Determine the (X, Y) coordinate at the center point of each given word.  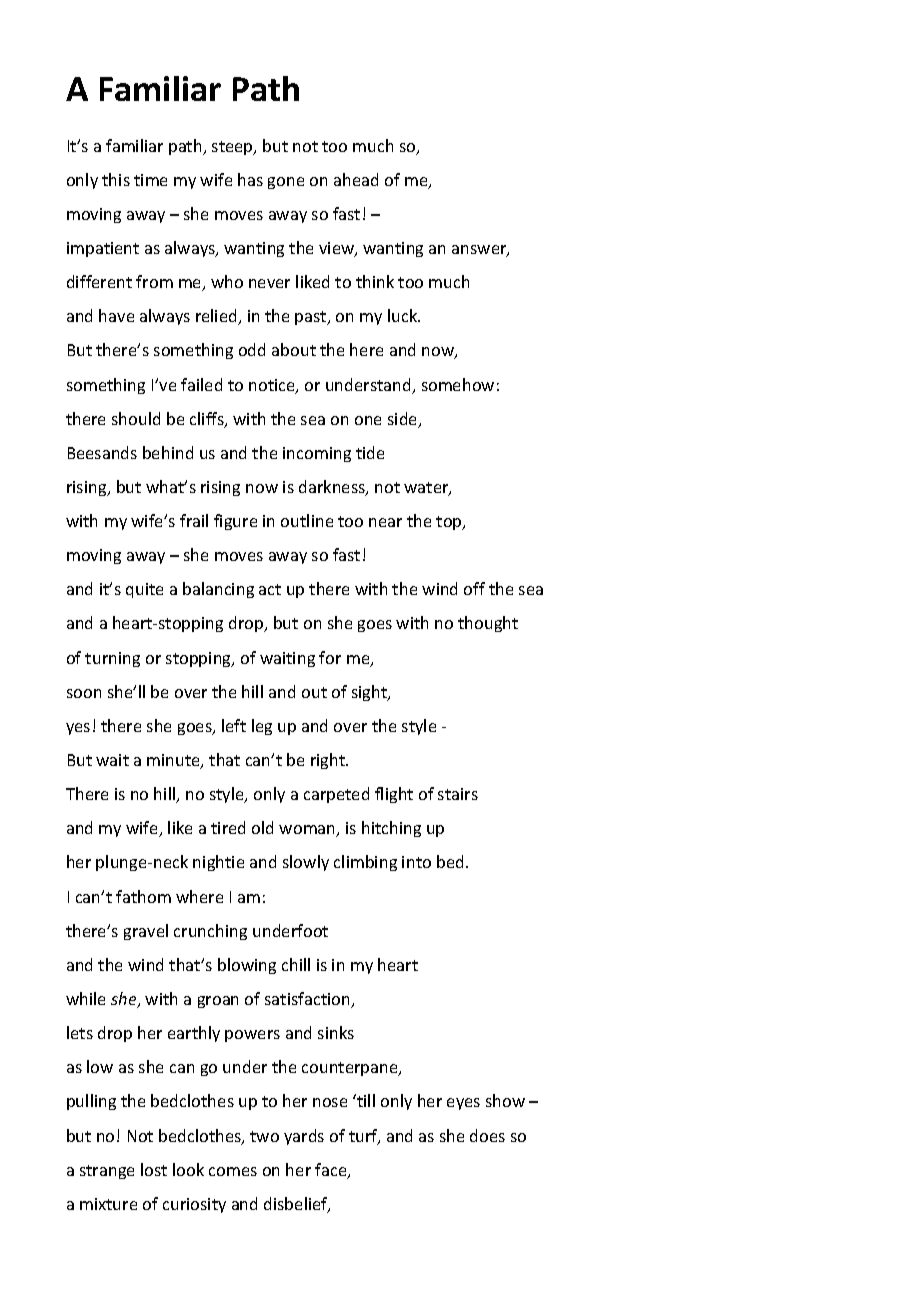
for (330, 657)
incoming (317, 454)
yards (304, 1137)
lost (154, 1169)
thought (488, 624)
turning (112, 659)
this (116, 179)
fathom (143, 896)
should (136, 418)
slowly (306, 863)
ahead (356, 179)
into (416, 862)
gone (286, 183)
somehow (458, 384)
